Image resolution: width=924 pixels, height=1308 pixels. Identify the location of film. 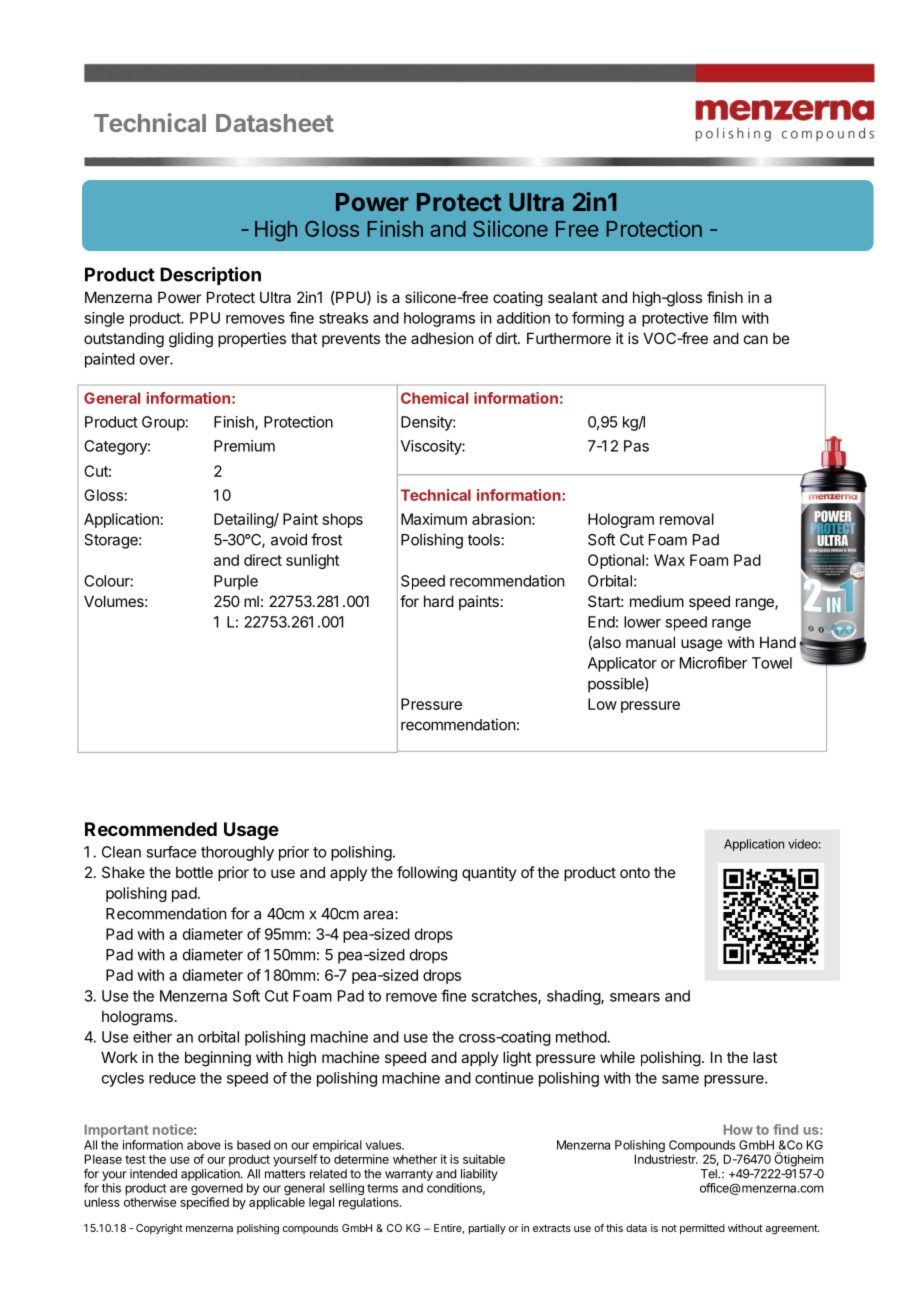
(725, 317).
